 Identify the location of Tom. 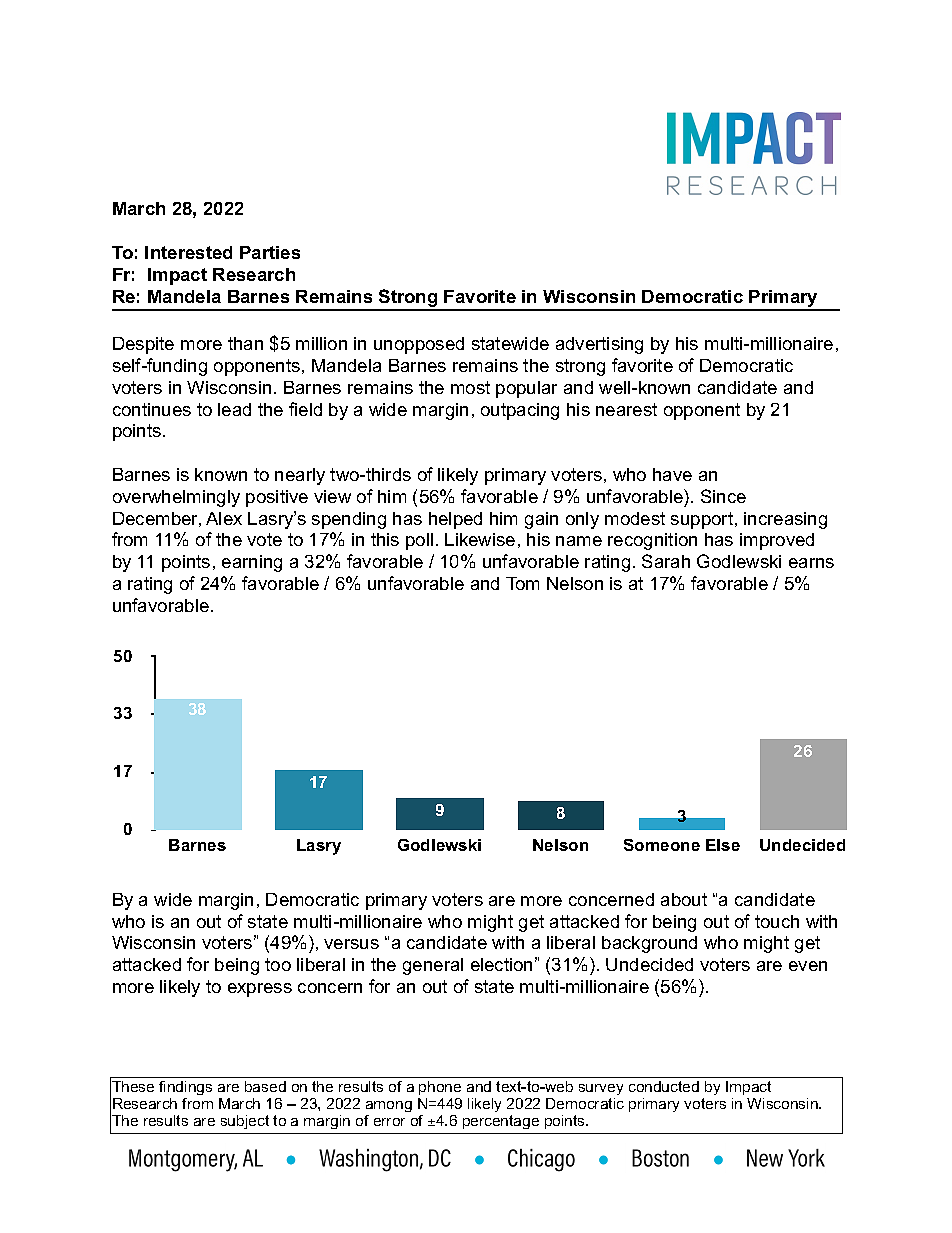
(522, 583).
